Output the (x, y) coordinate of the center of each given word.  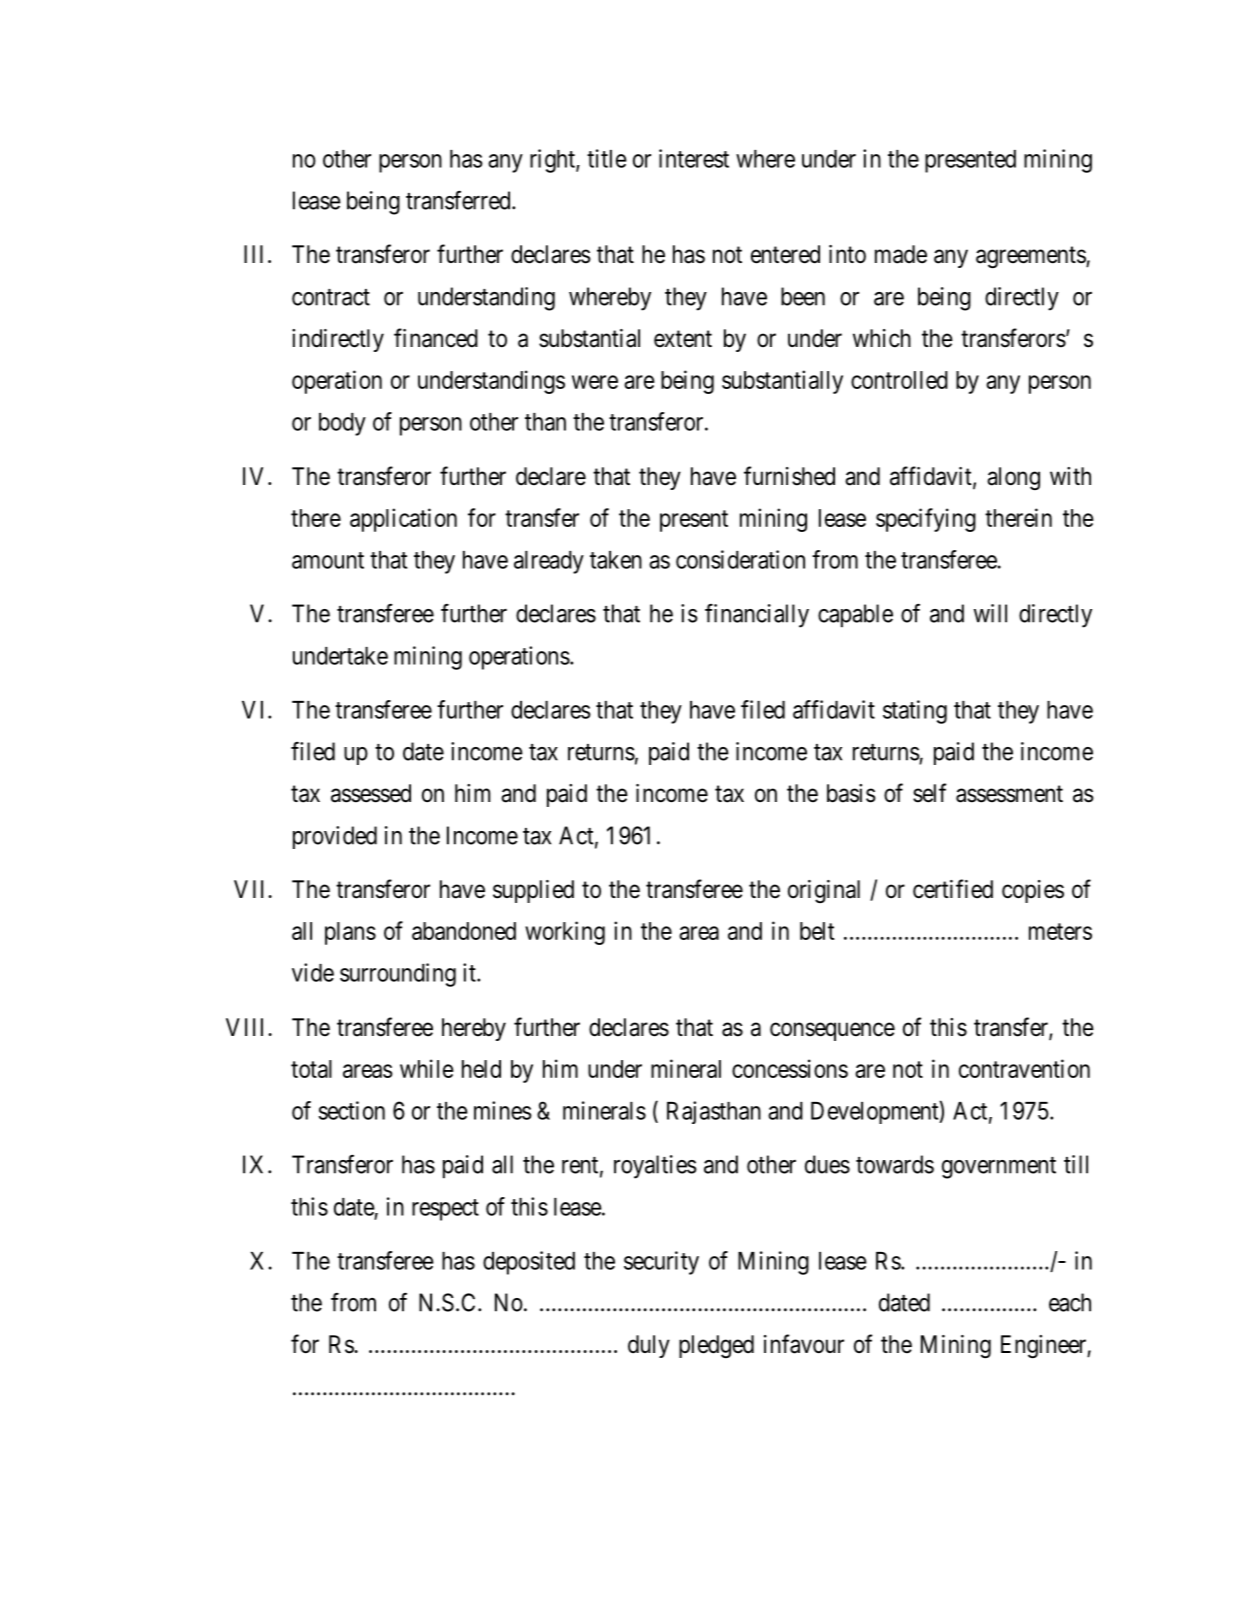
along (1013, 478)
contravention (1024, 1068)
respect (445, 1210)
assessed (371, 793)
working (565, 933)
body (342, 424)
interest (694, 158)
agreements (1031, 258)
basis (851, 793)
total (311, 1069)
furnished (789, 476)
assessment (1009, 794)
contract (331, 297)
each (1070, 1302)
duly (649, 1346)
